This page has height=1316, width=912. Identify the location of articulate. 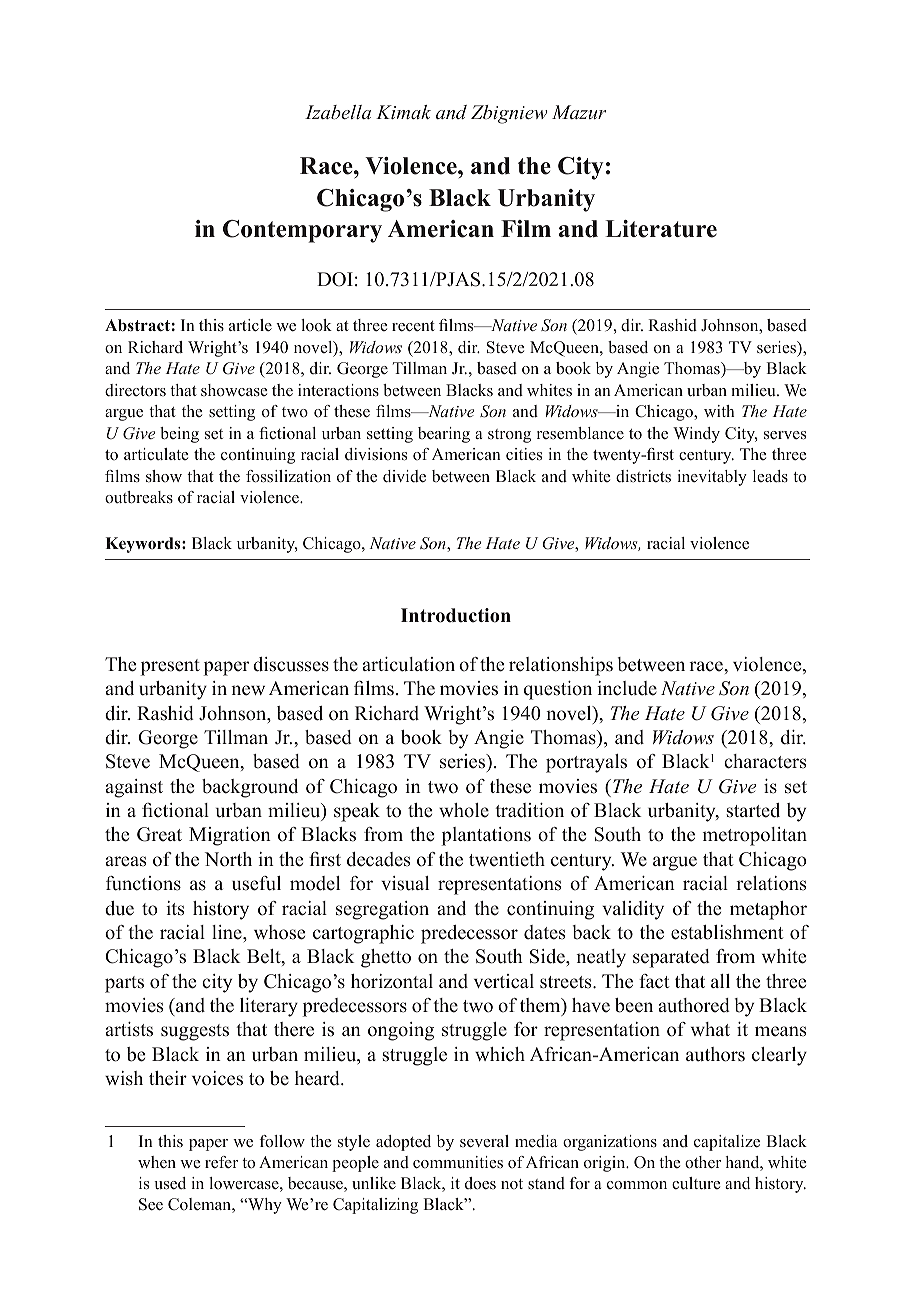
(156, 454).
